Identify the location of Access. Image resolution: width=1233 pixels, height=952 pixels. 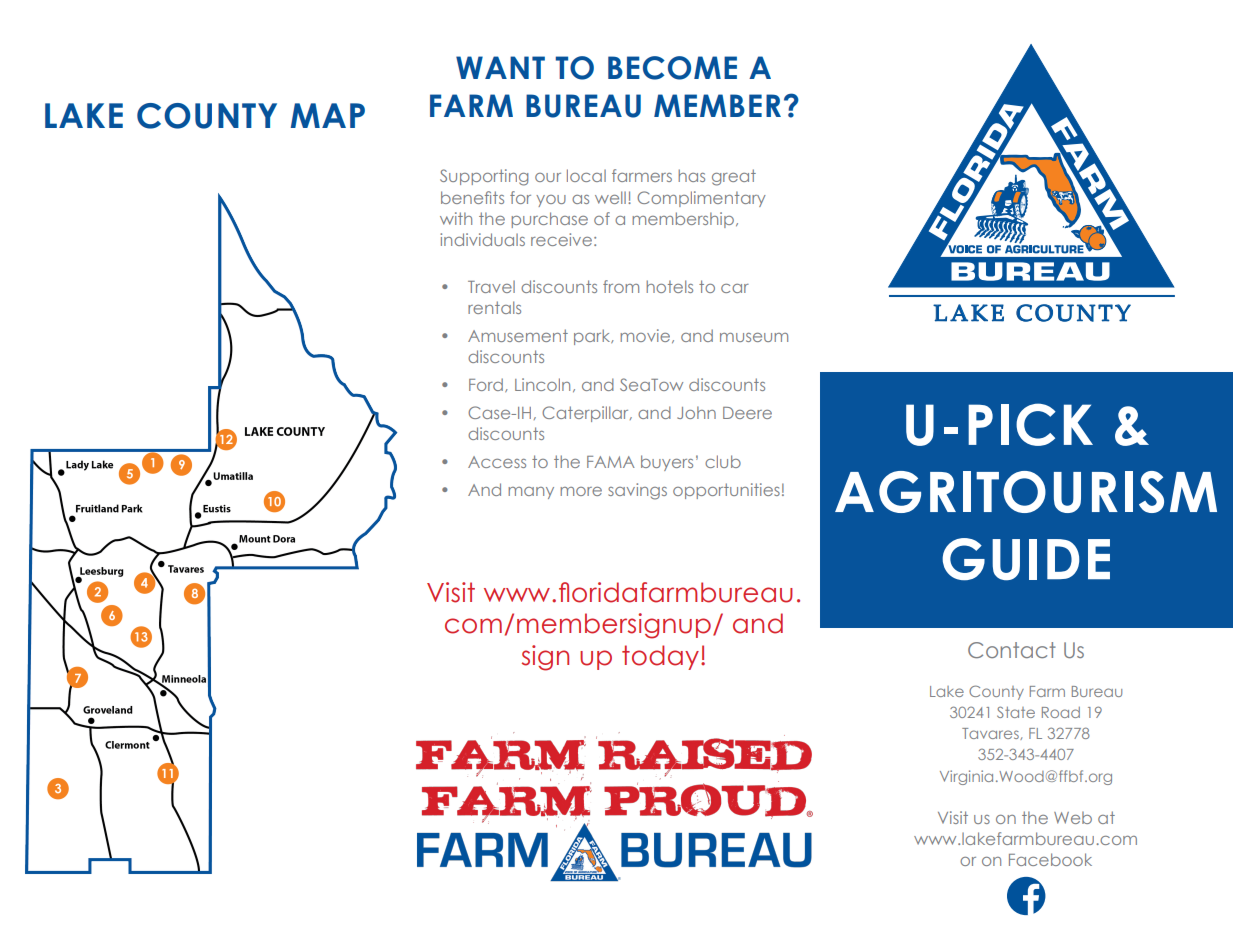
(497, 462).
